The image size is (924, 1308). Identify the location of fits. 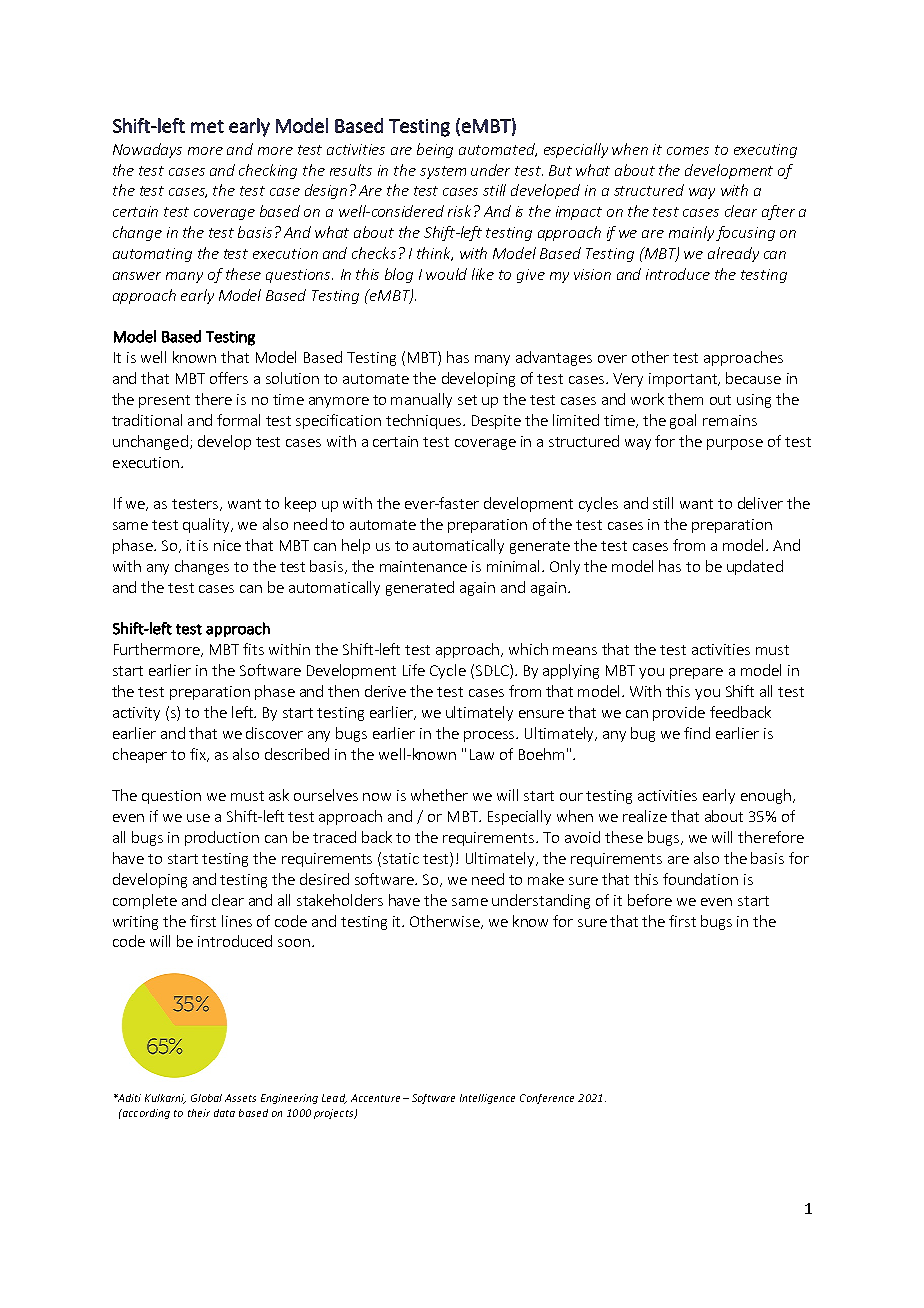
(253, 649).
